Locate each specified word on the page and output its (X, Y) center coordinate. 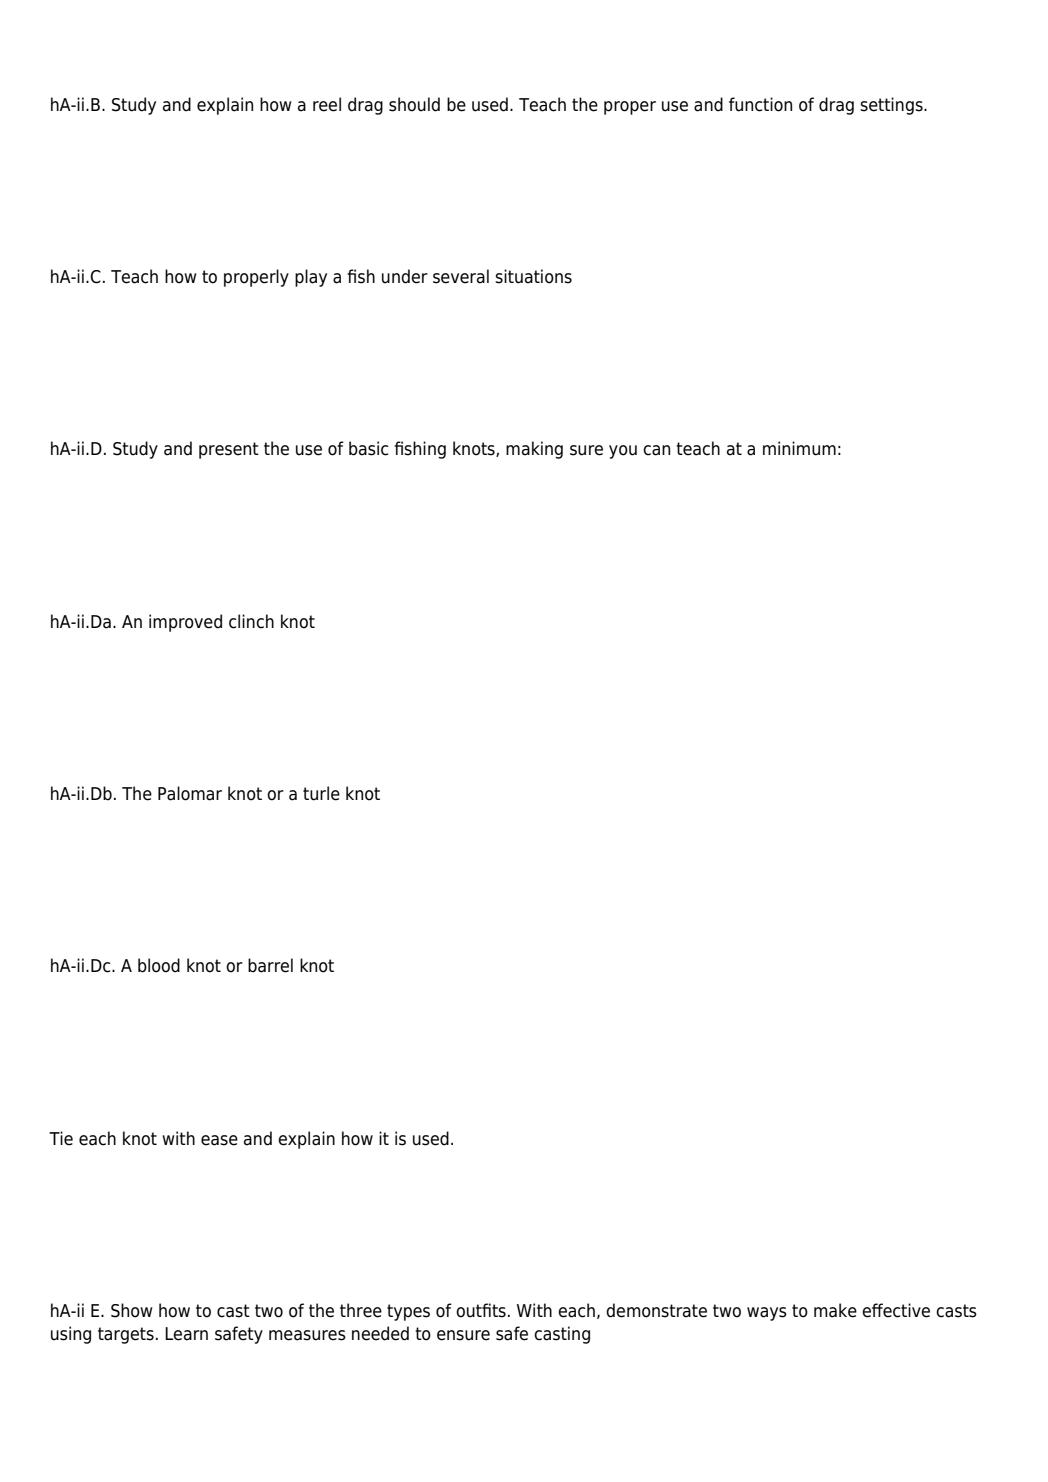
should (414, 104)
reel (327, 104)
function (760, 104)
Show (132, 1310)
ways (767, 1314)
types (408, 1312)
